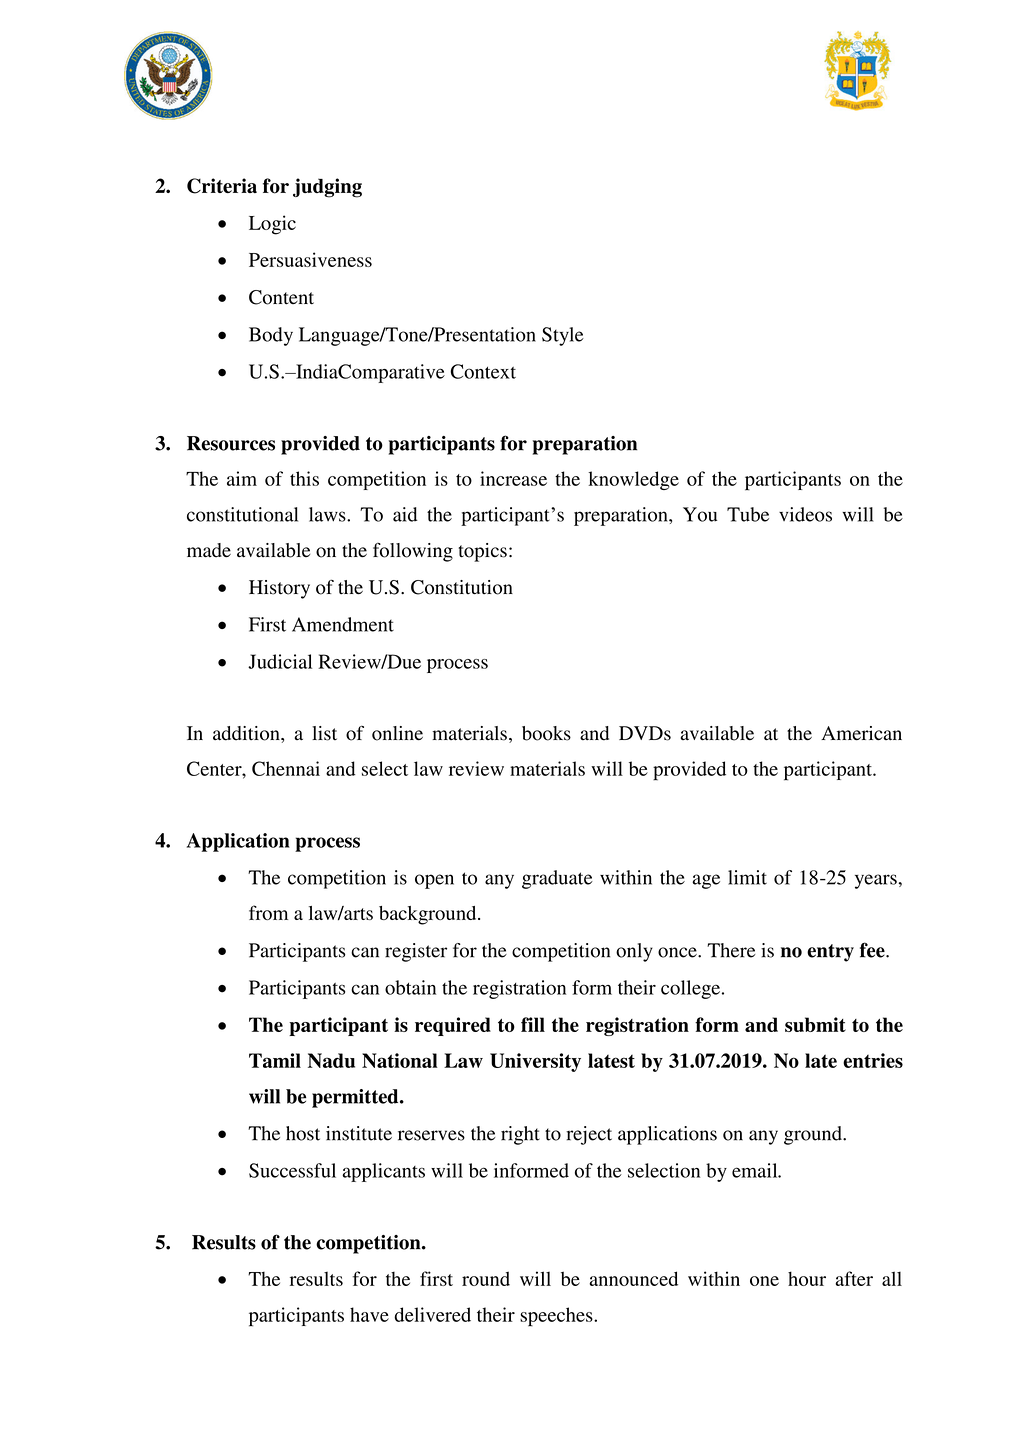 The width and height of the screenshot is (1027, 1452). What do you see at coordinates (482, 552) in the screenshot?
I see `topics` at bounding box center [482, 552].
